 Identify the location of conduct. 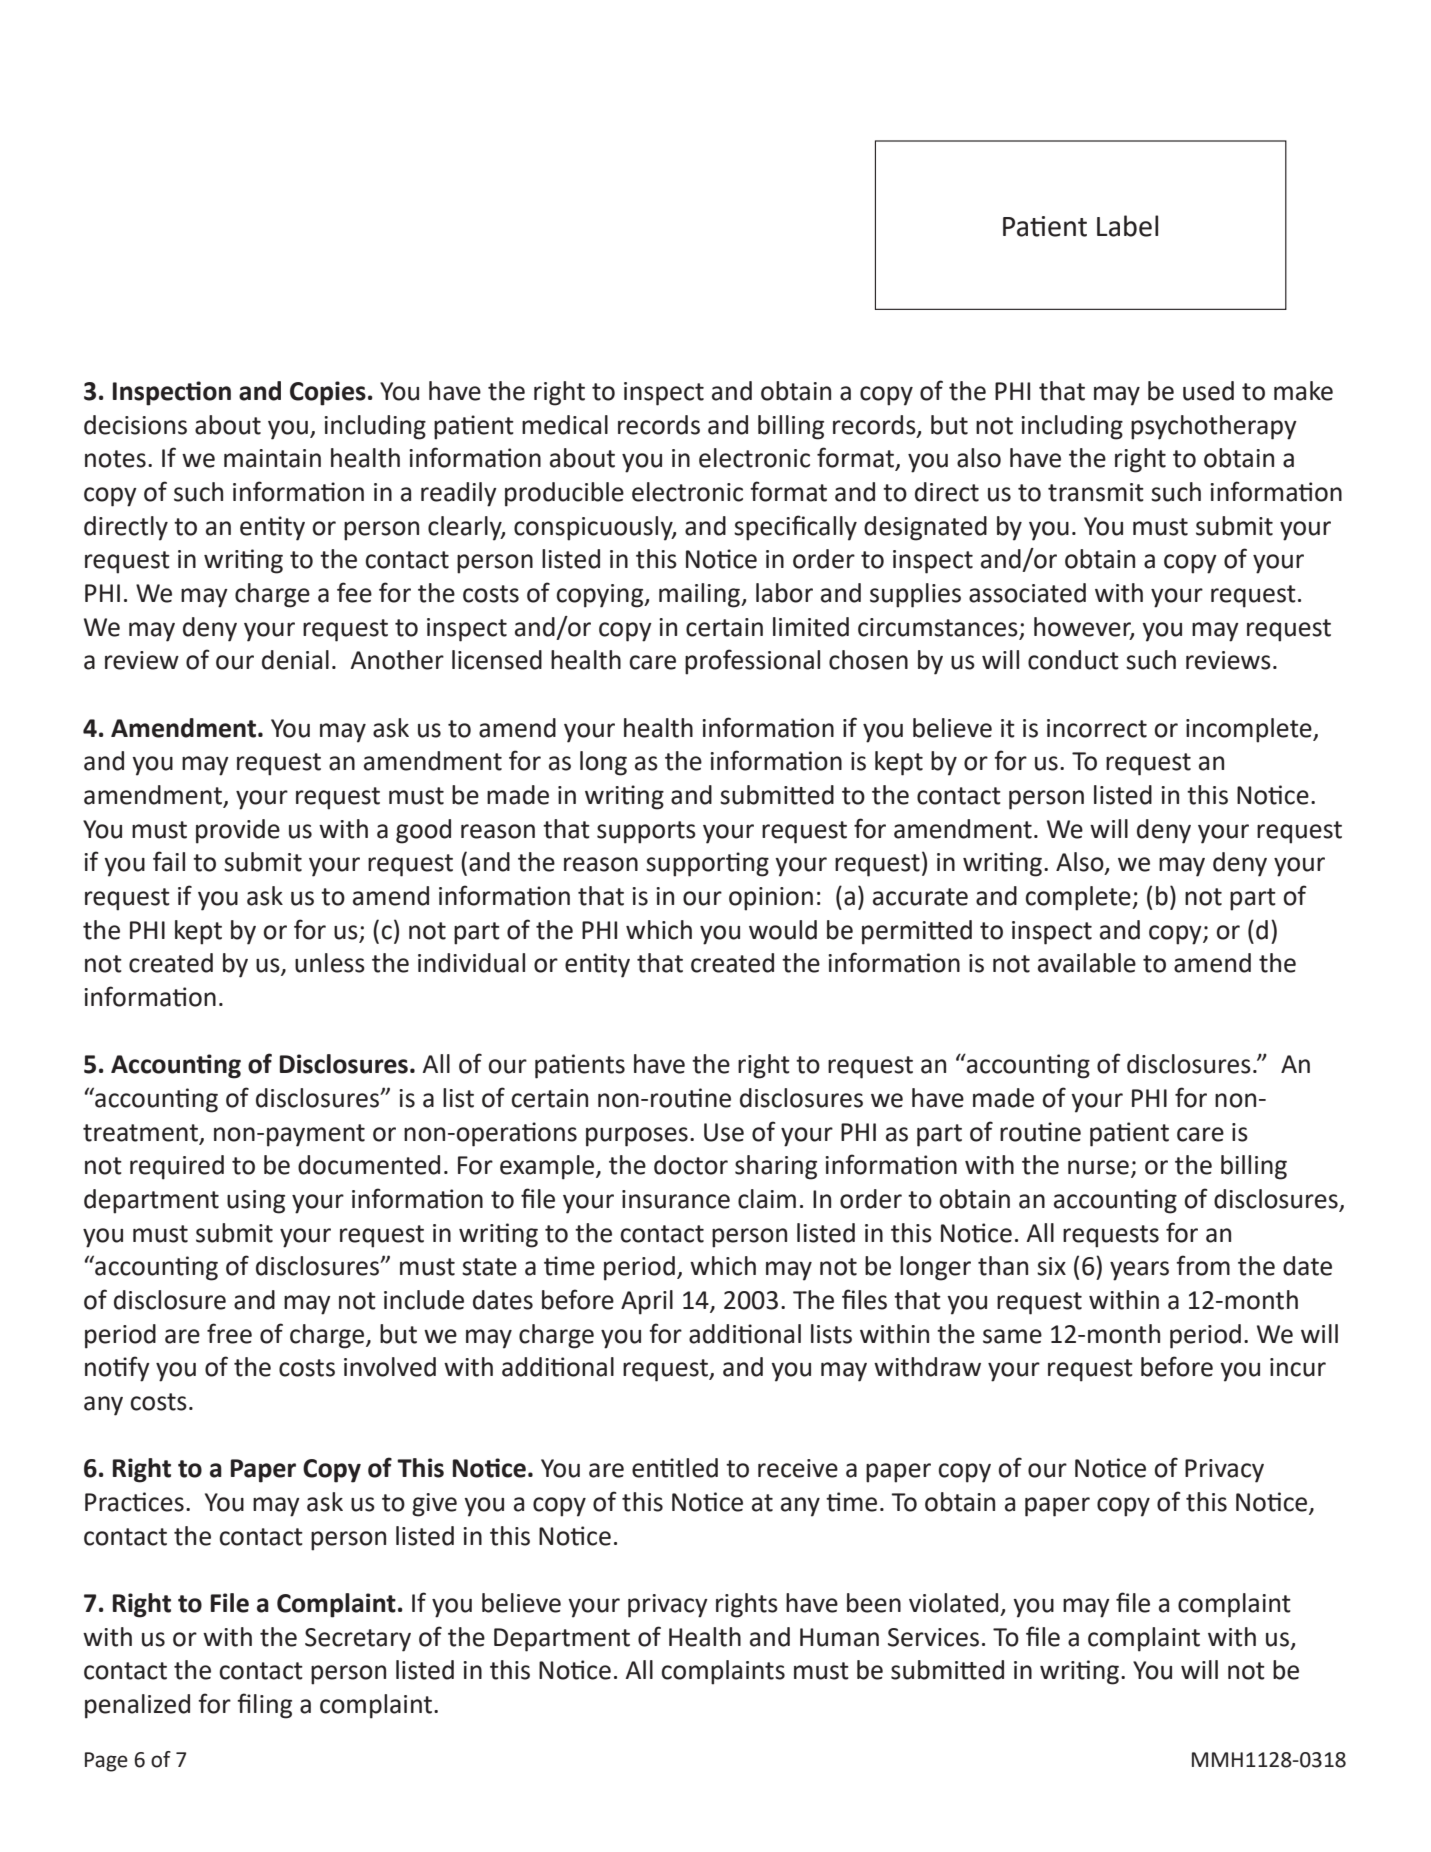
(1073, 660).
